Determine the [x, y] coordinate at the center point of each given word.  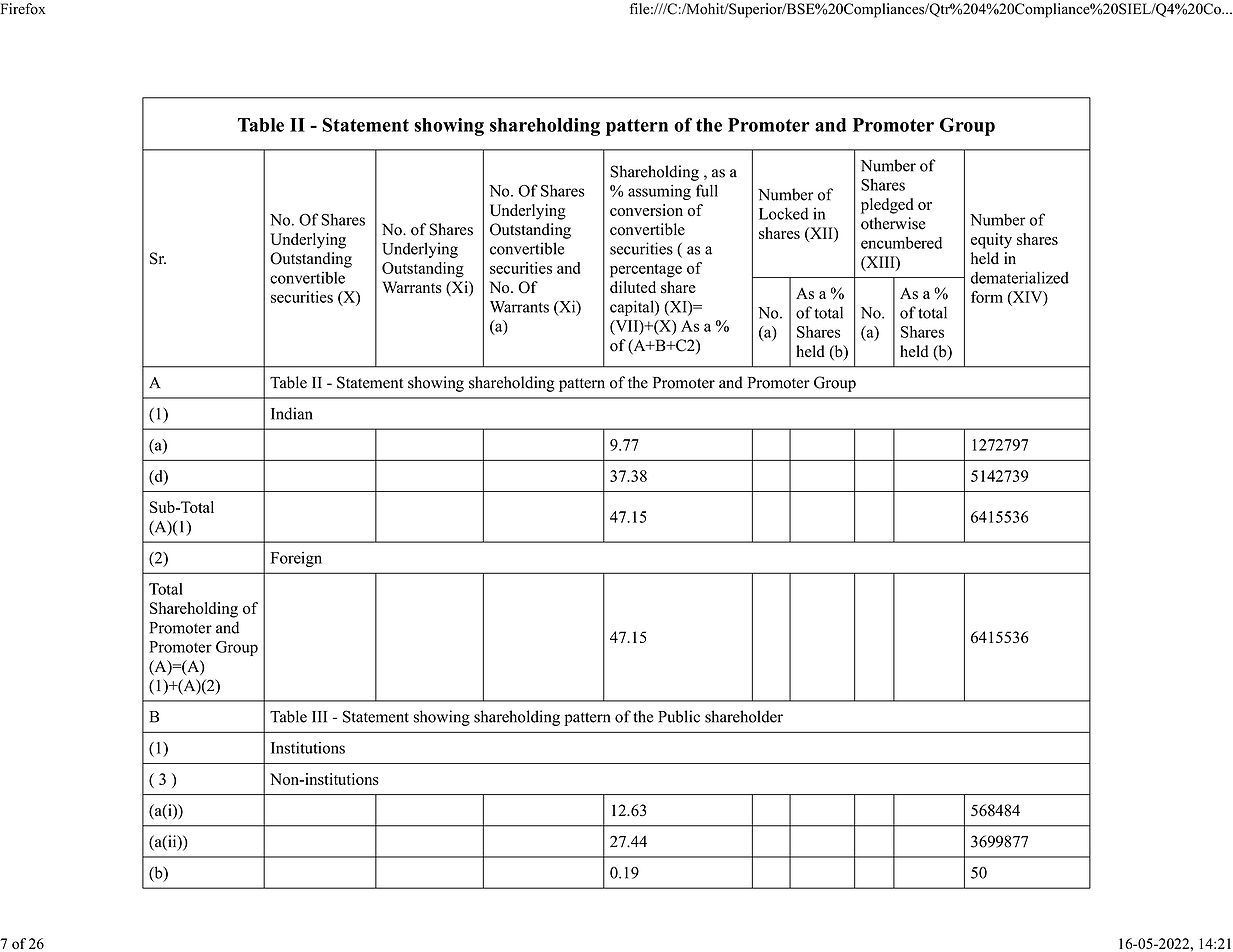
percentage [646, 271]
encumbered [901, 243]
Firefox [23, 9]
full [707, 190]
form [987, 297]
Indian [292, 413]
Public [679, 716]
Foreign [296, 559]
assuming [659, 192]
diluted [633, 287]
